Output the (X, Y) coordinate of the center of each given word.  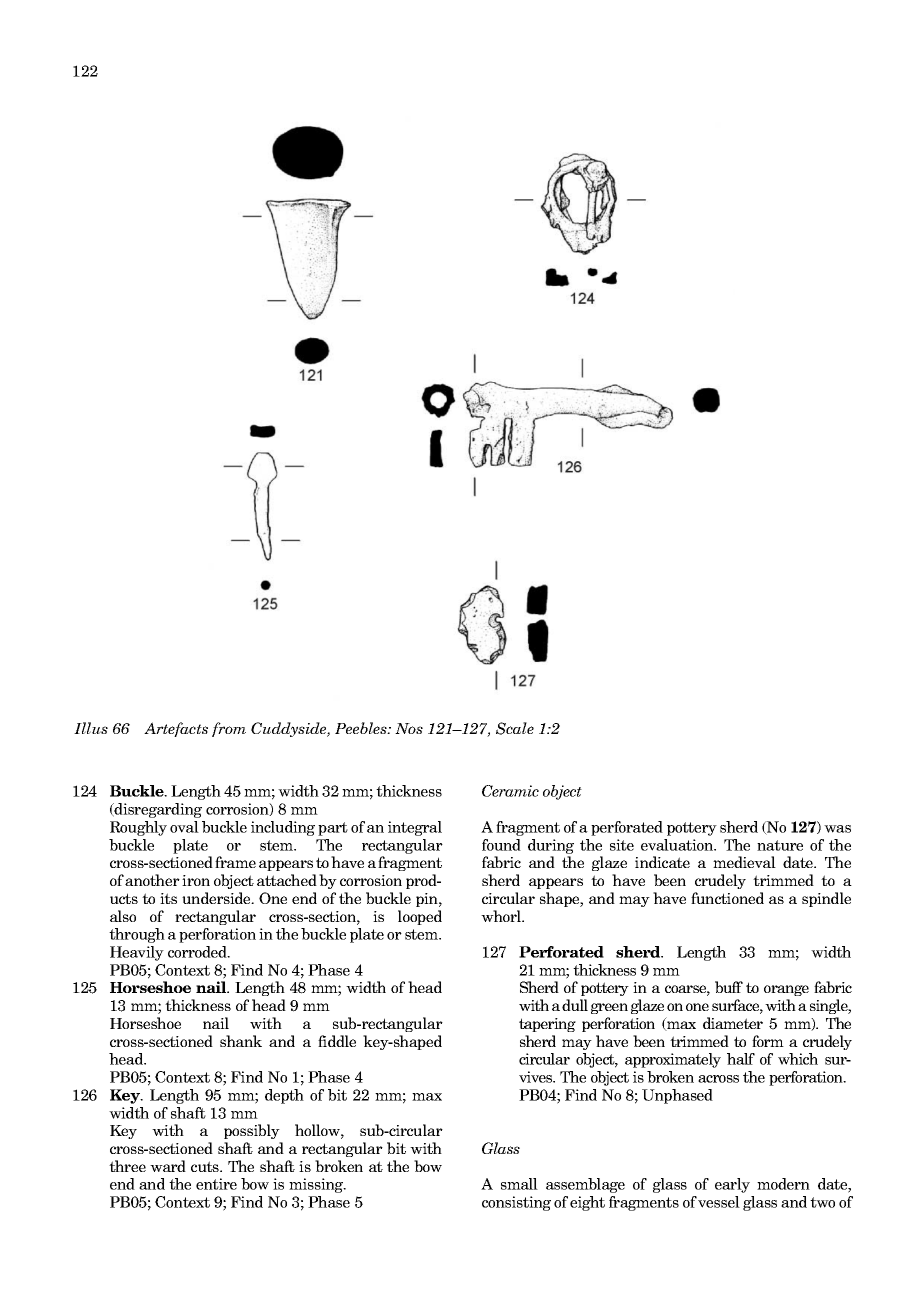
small (519, 1184)
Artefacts (176, 729)
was (837, 829)
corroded (198, 952)
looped (420, 917)
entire (216, 1184)
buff (729, 987)
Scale (515, 728)
